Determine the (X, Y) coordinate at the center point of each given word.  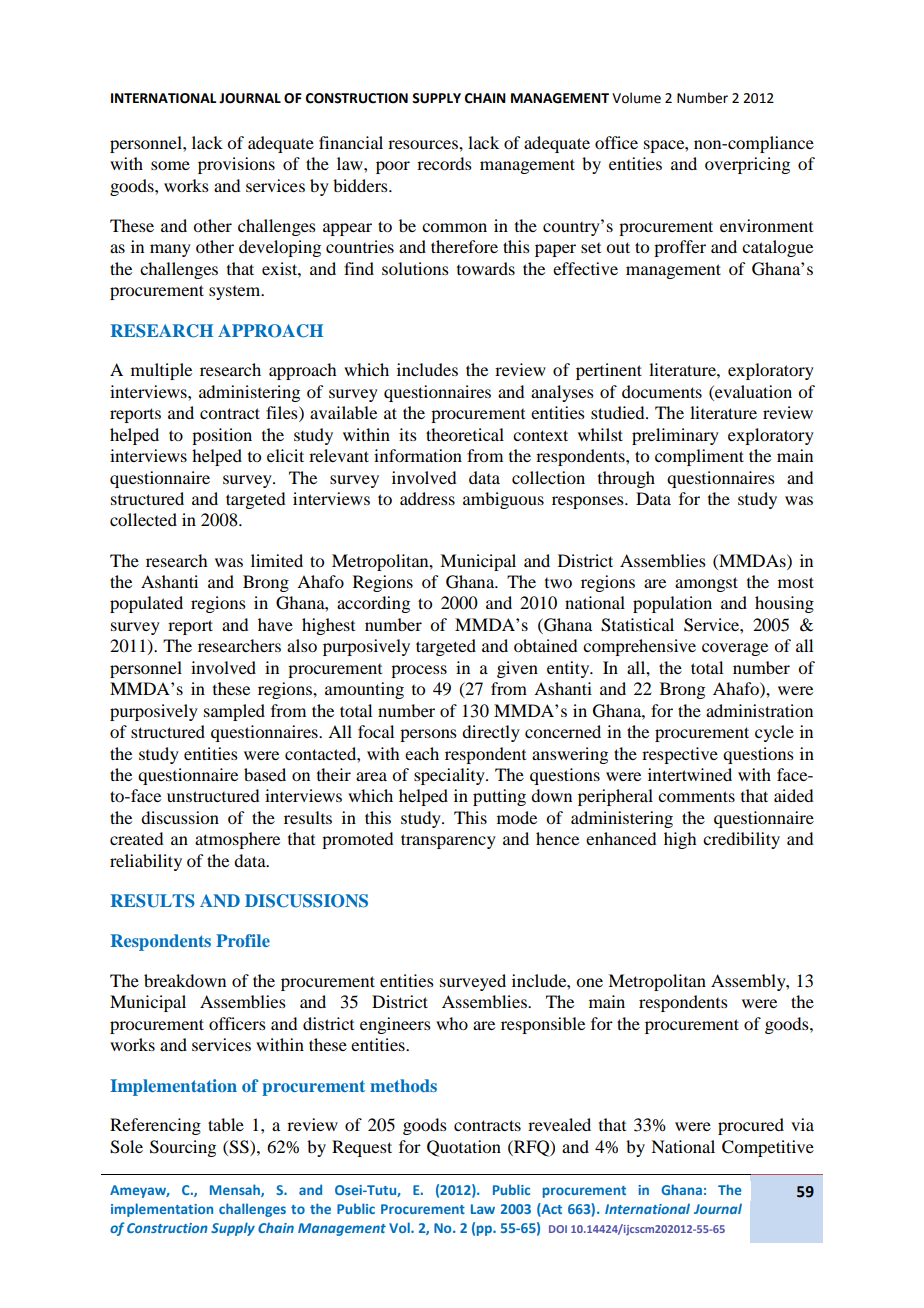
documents (662, 391)
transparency (448, 841)
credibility (741, 840)
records (444, 163)
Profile (243, 940)
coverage (735, 649)
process (419, 671)
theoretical (465, 434)
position (222, 436)
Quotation (464, 1148)
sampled (234, 712)
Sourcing (183, 1148)
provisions (236, 165)
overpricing (747, 165)
